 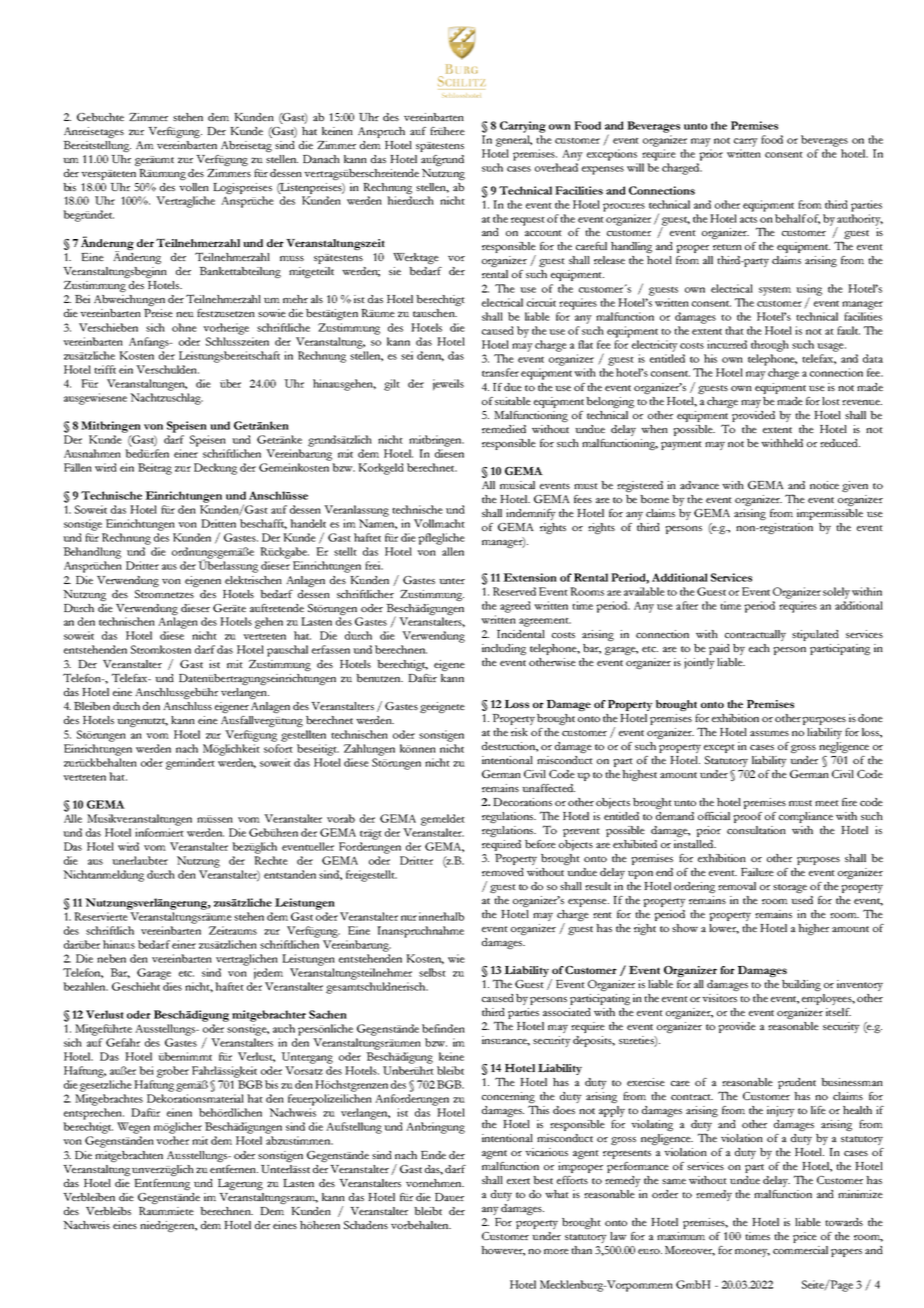 I want to click on general, so click(x=514, y=141).
